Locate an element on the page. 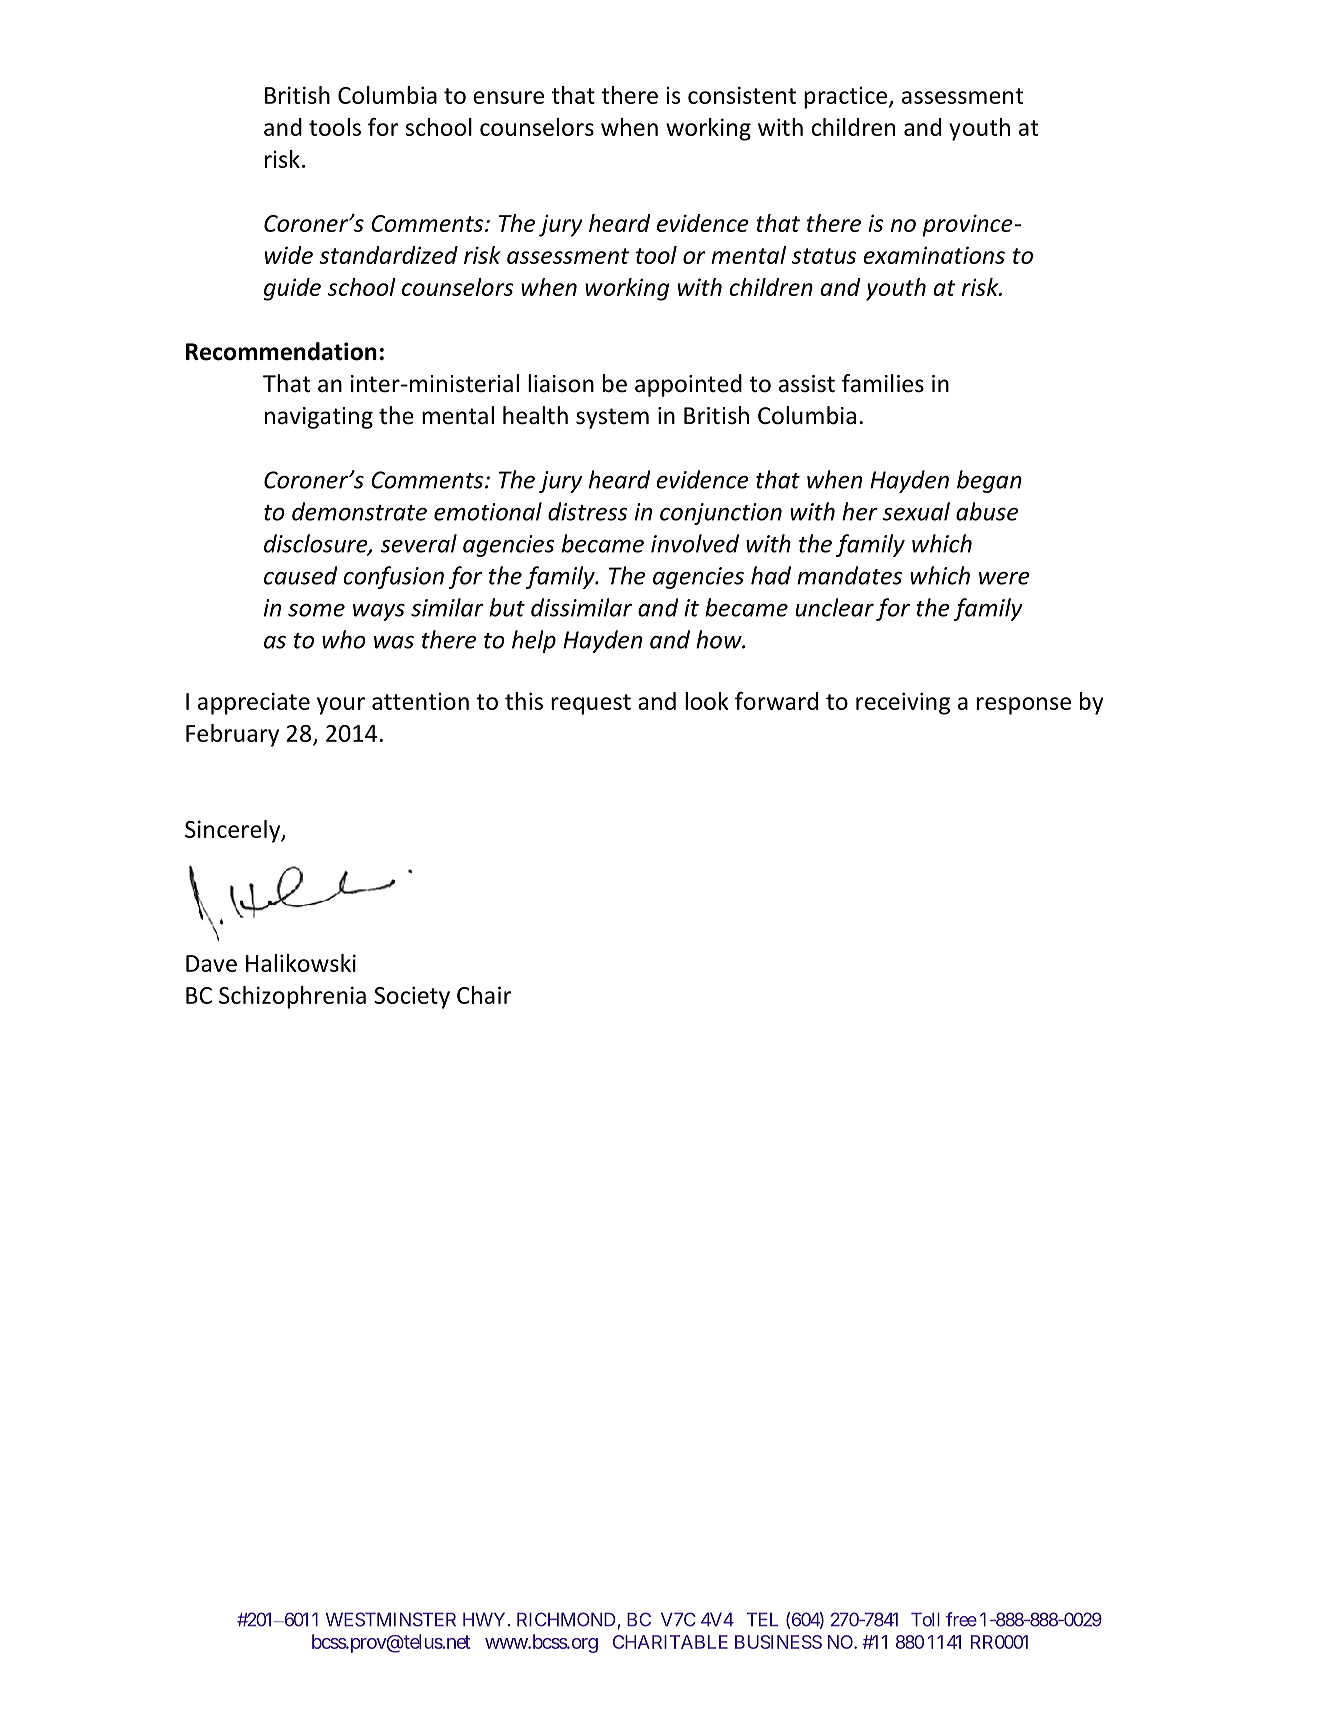 This image has width=1338, height=1732. receiving is located at coordinates (903, 703).
